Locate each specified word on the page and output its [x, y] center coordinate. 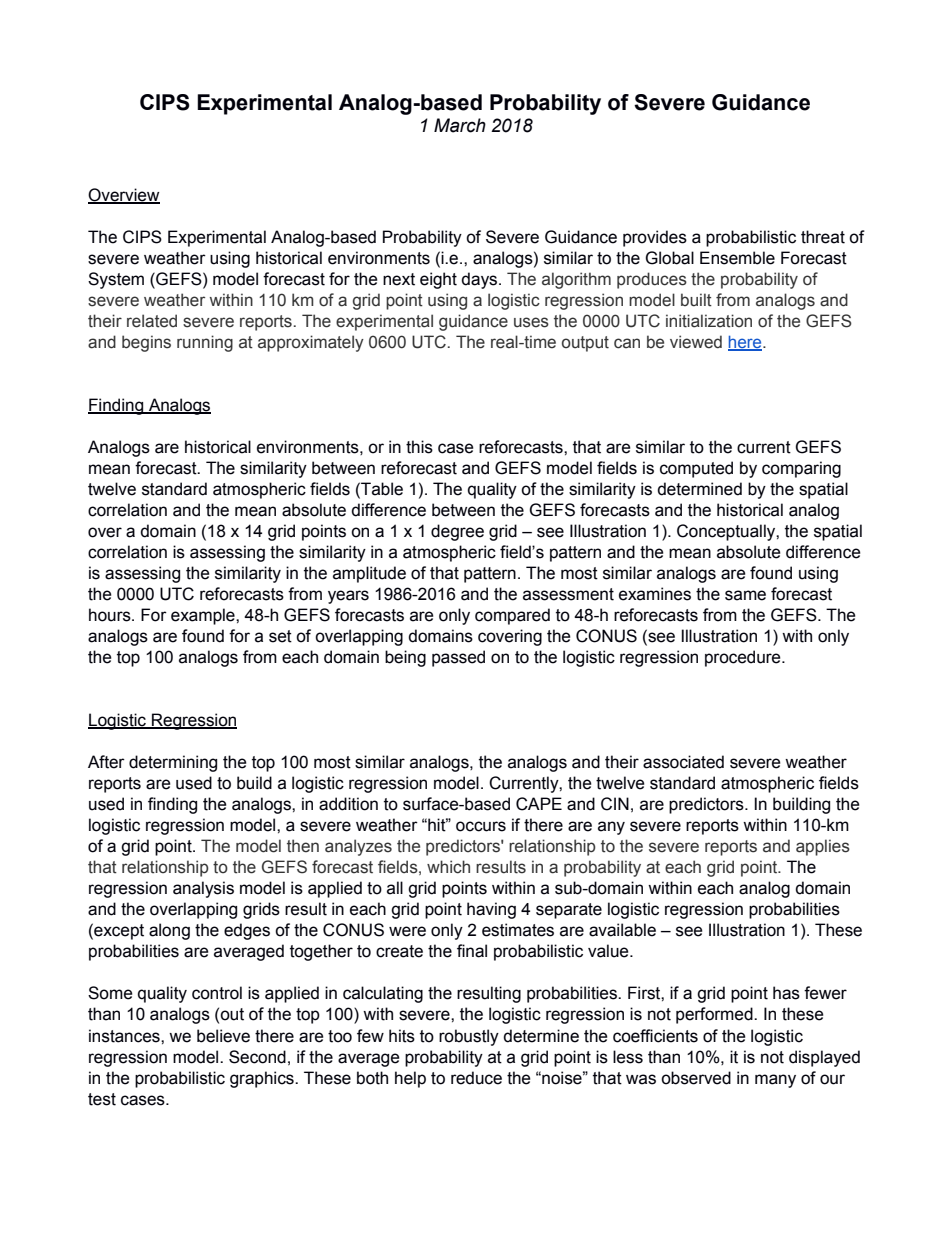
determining [173, 763]
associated [683, 762]
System [116, 280]
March [460, 125]
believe [223, 1036]
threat [823, 237]
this [419, 447]
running [205, 343]
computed [696, 469]
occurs [481, 826]
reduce [476, 1078]
